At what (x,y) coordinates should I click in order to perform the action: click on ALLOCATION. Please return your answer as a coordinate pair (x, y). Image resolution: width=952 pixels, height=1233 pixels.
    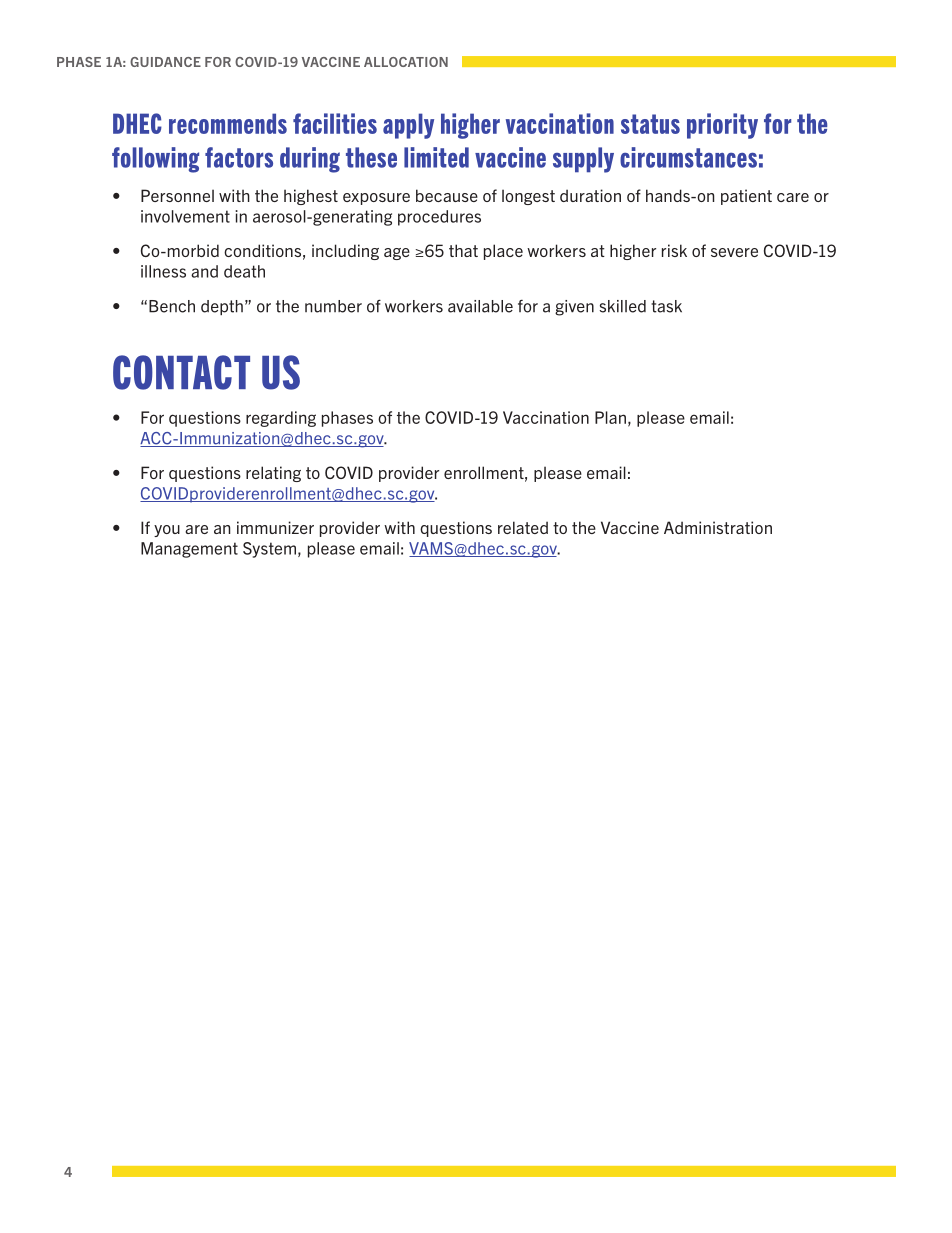
    Looking at the image, I should click on (406, 62).
